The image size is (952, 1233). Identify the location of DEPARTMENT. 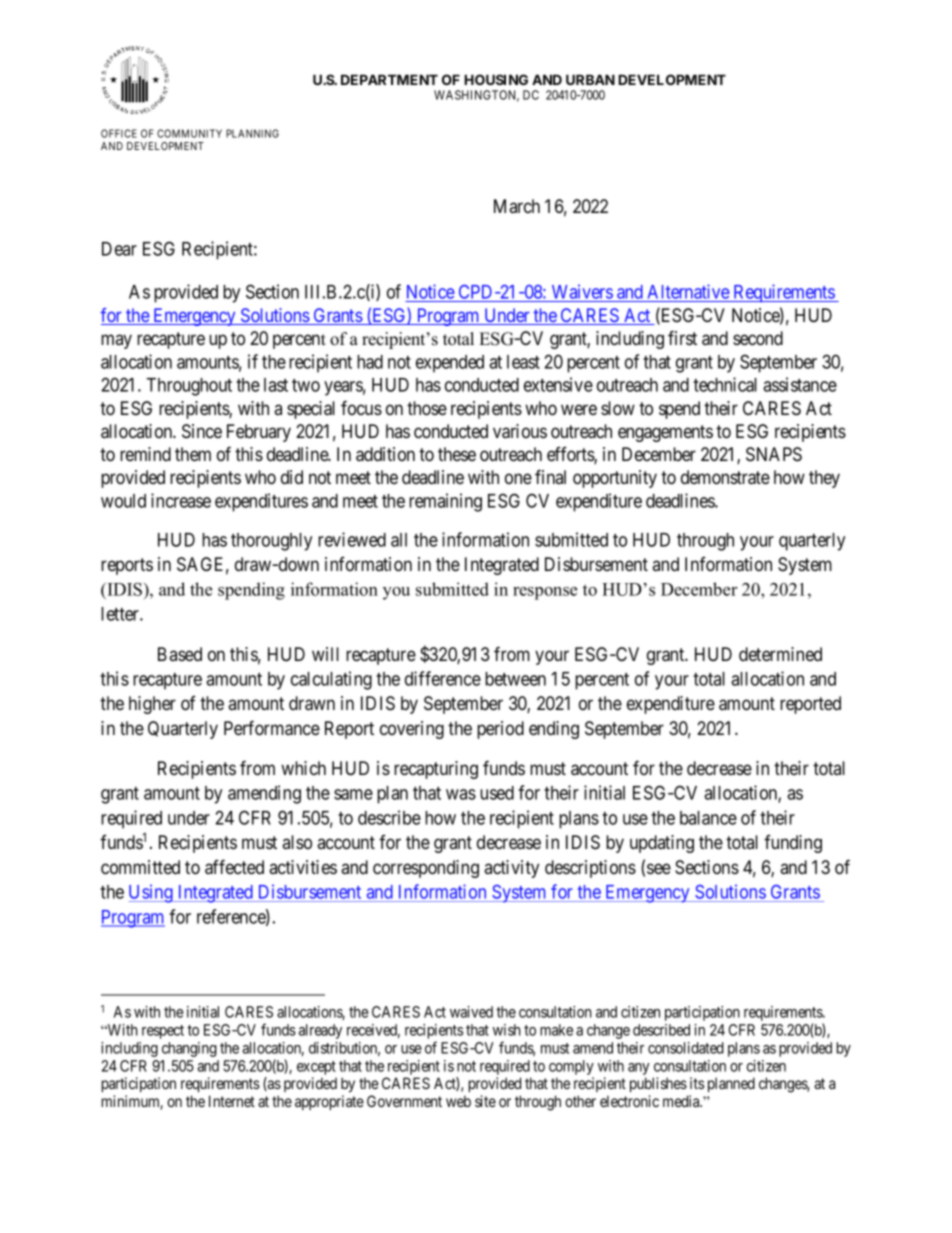
(389, 79).
